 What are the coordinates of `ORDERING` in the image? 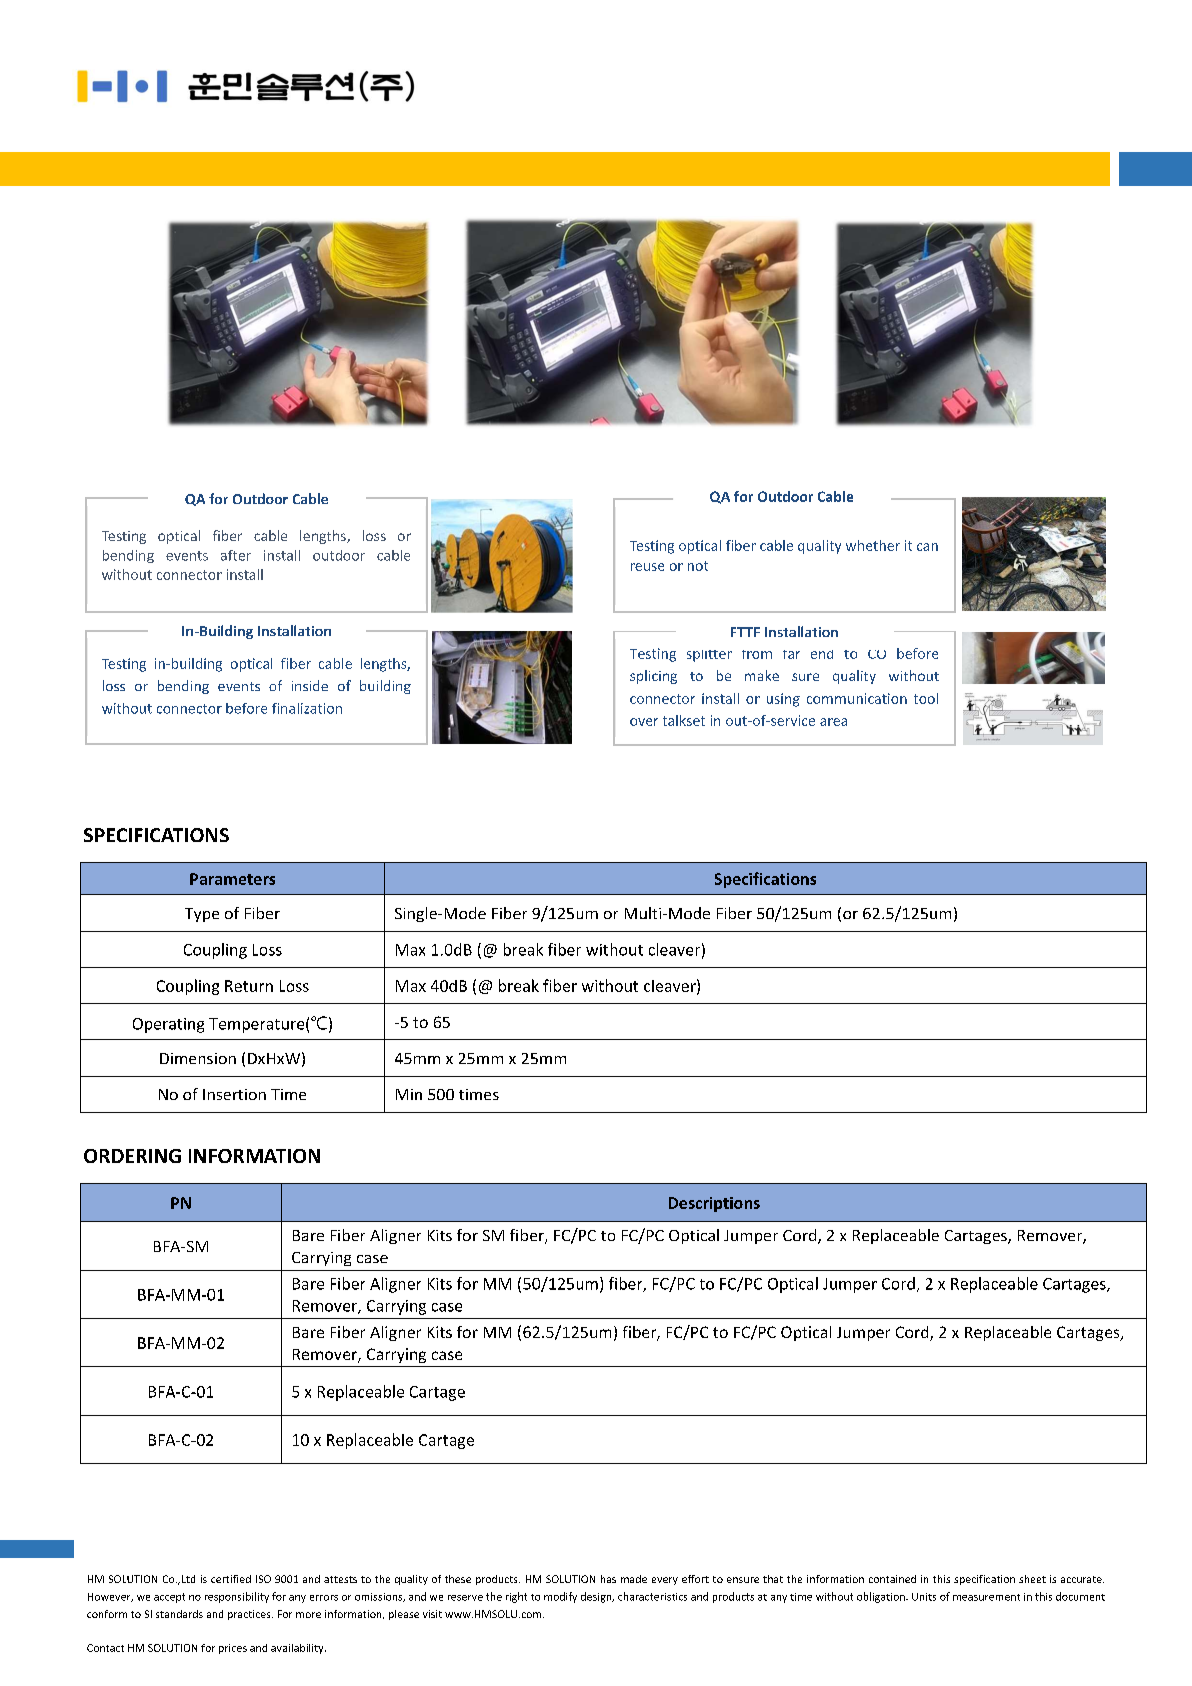 It's located at (132, 1156).
